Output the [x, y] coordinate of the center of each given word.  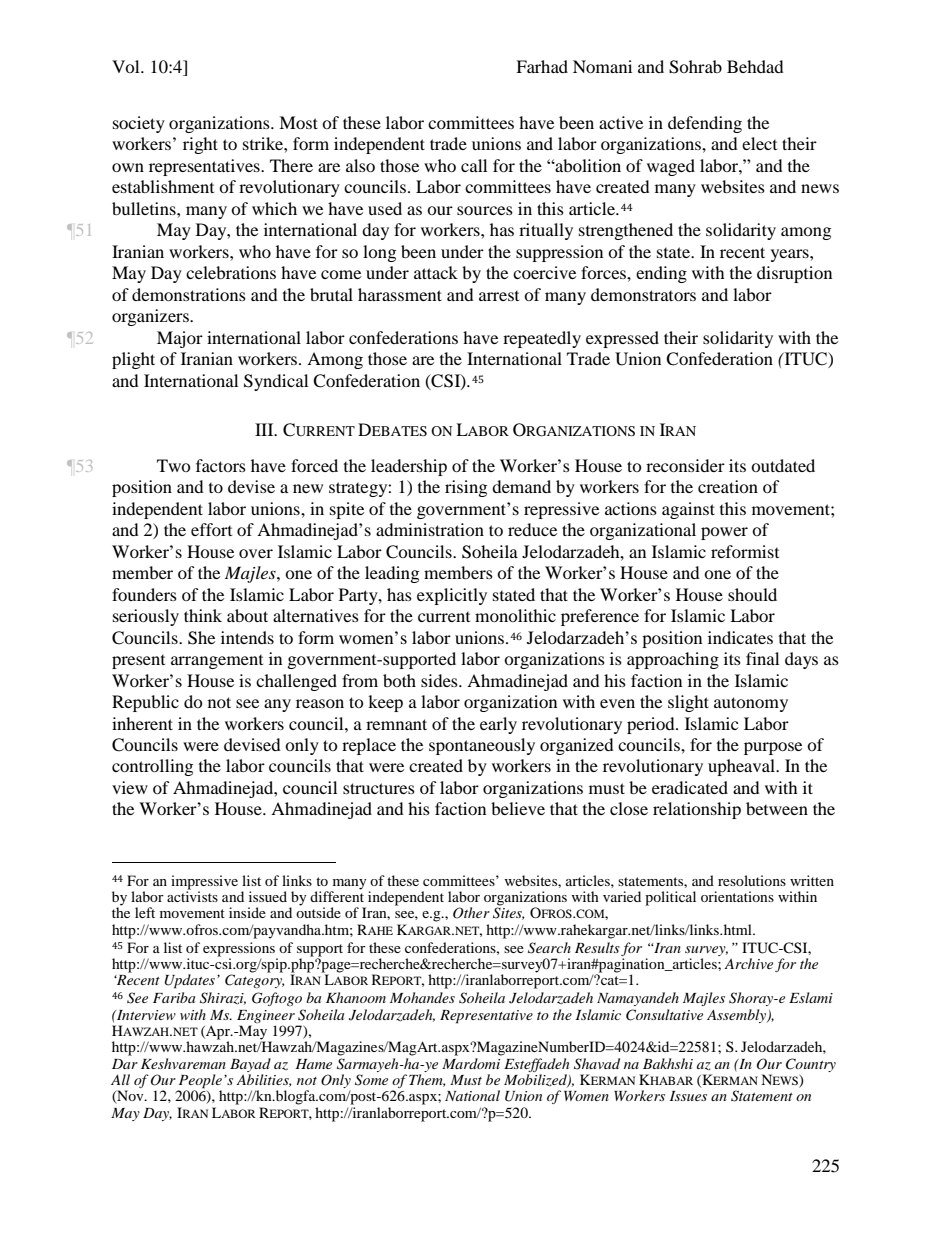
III [265, 429]
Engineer [266, 1016]
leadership [409, 467]
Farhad [542, 66]
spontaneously [482, 746]
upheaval [742, 767]
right [200, 145]
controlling [152, 767]
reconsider [685, 465]
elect [759, 143]
